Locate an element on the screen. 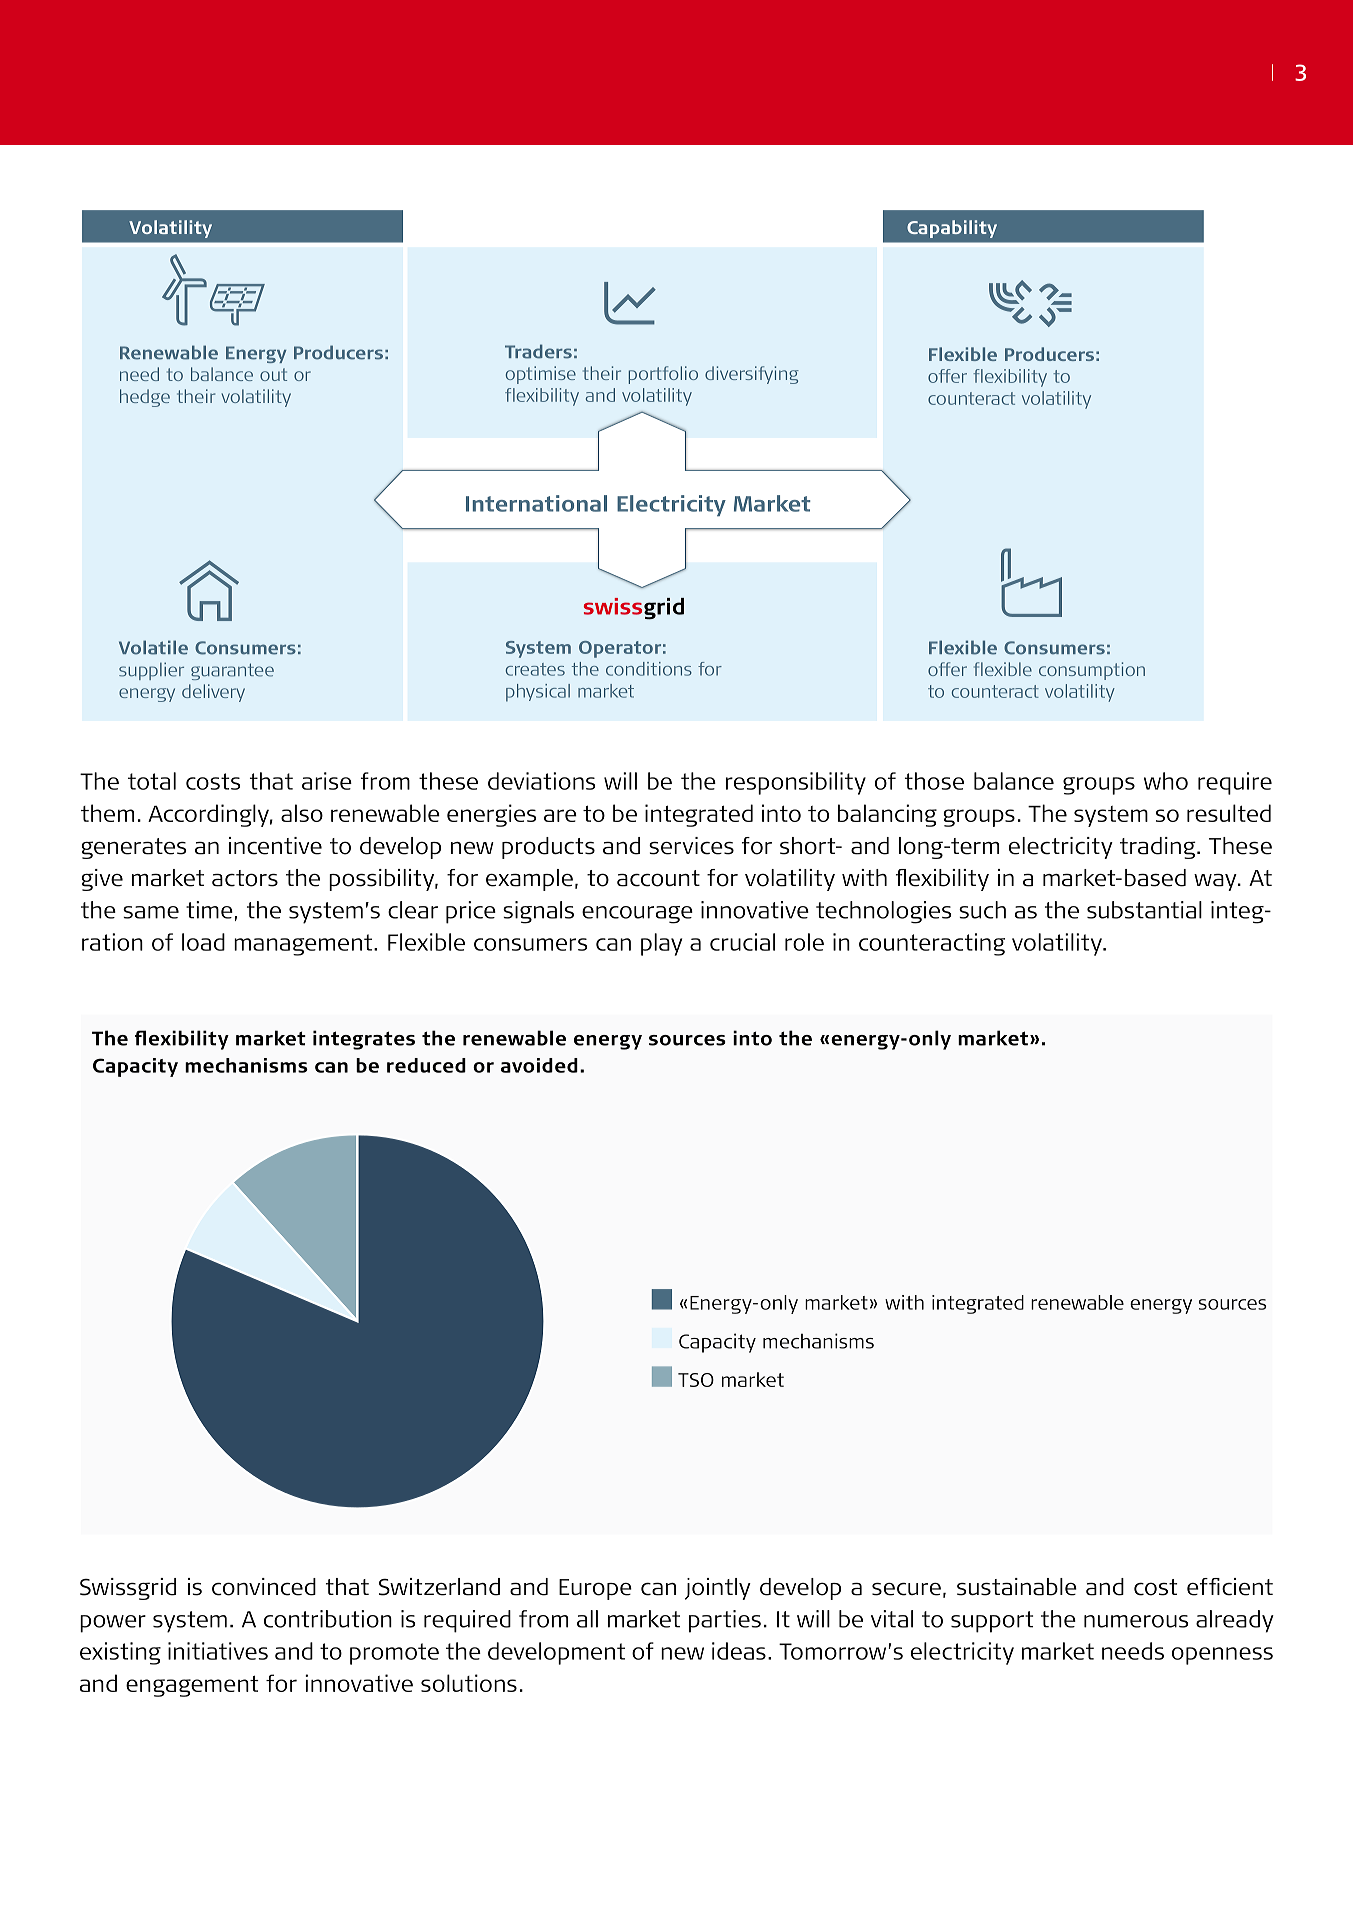  Capability is located at coordinates (952, 229).
